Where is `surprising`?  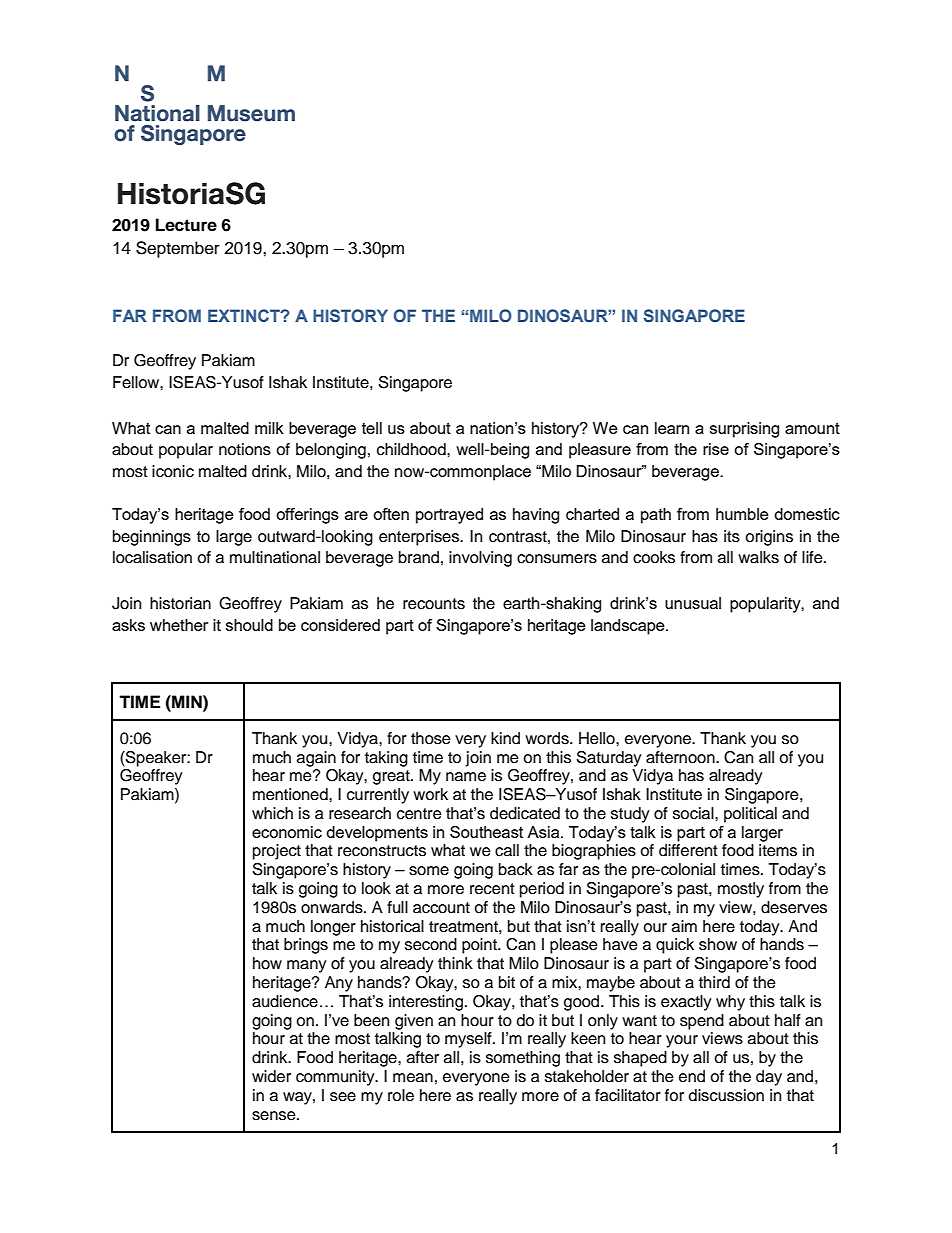
surprising is located at coordinates (744, 430).
